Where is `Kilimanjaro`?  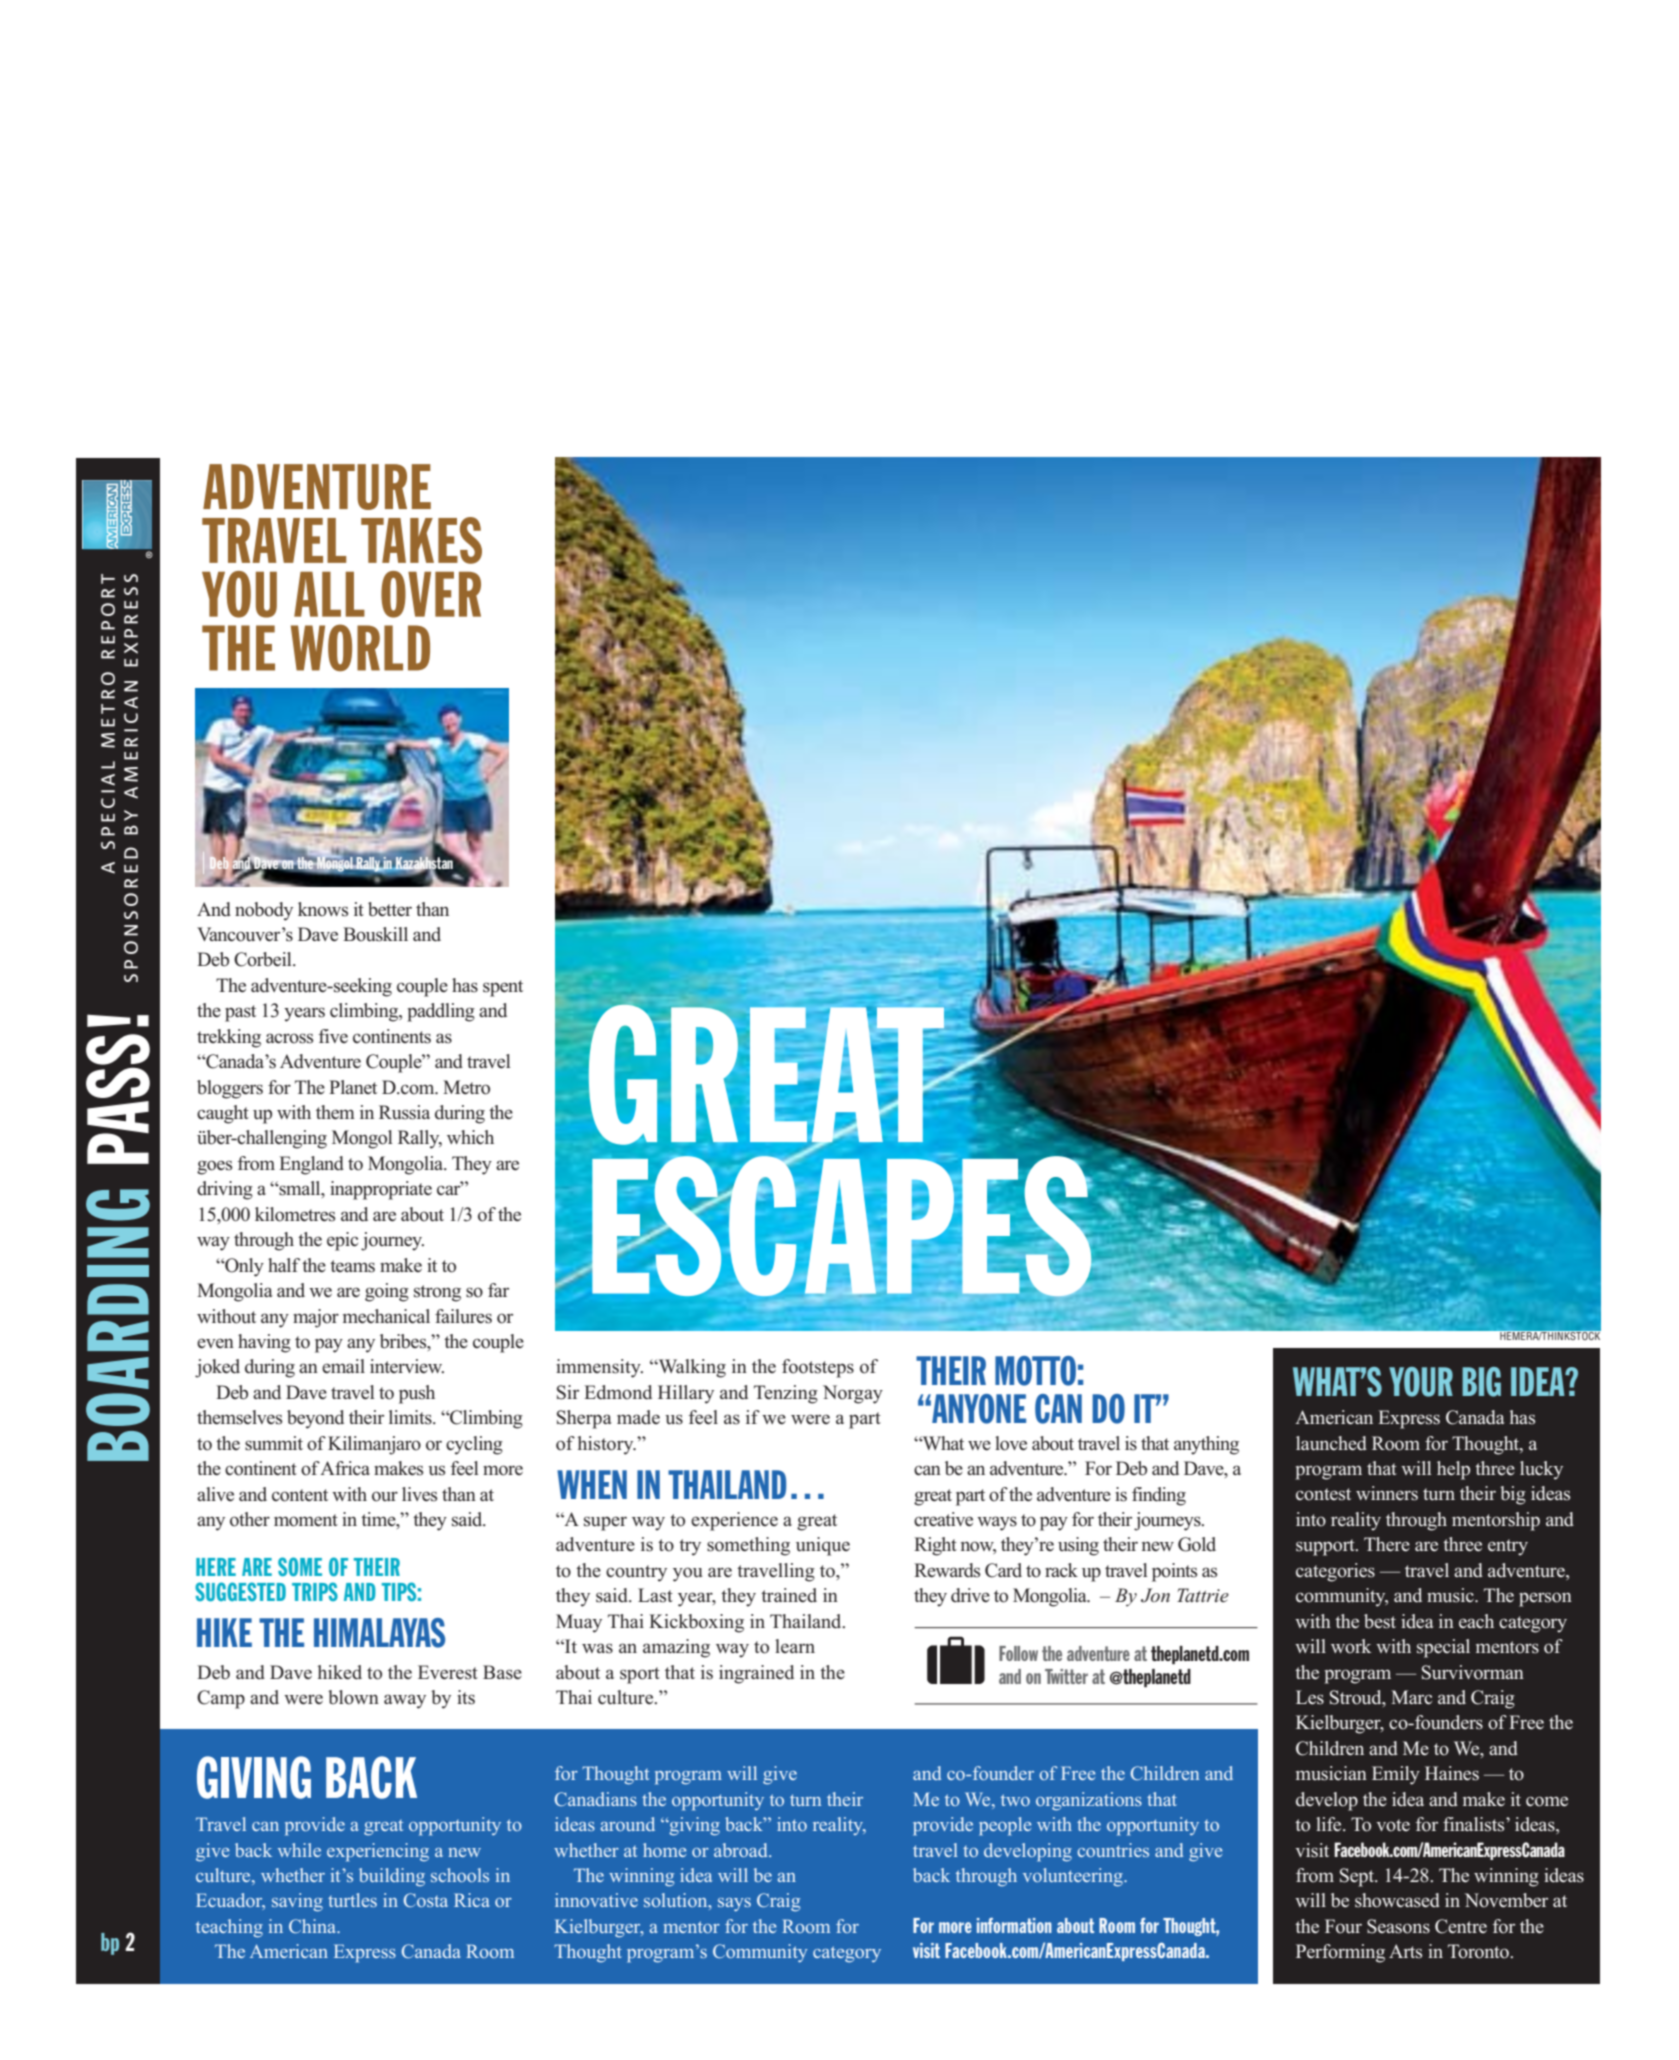
Kilimanjaro is located at coordinates (374, 1445).
